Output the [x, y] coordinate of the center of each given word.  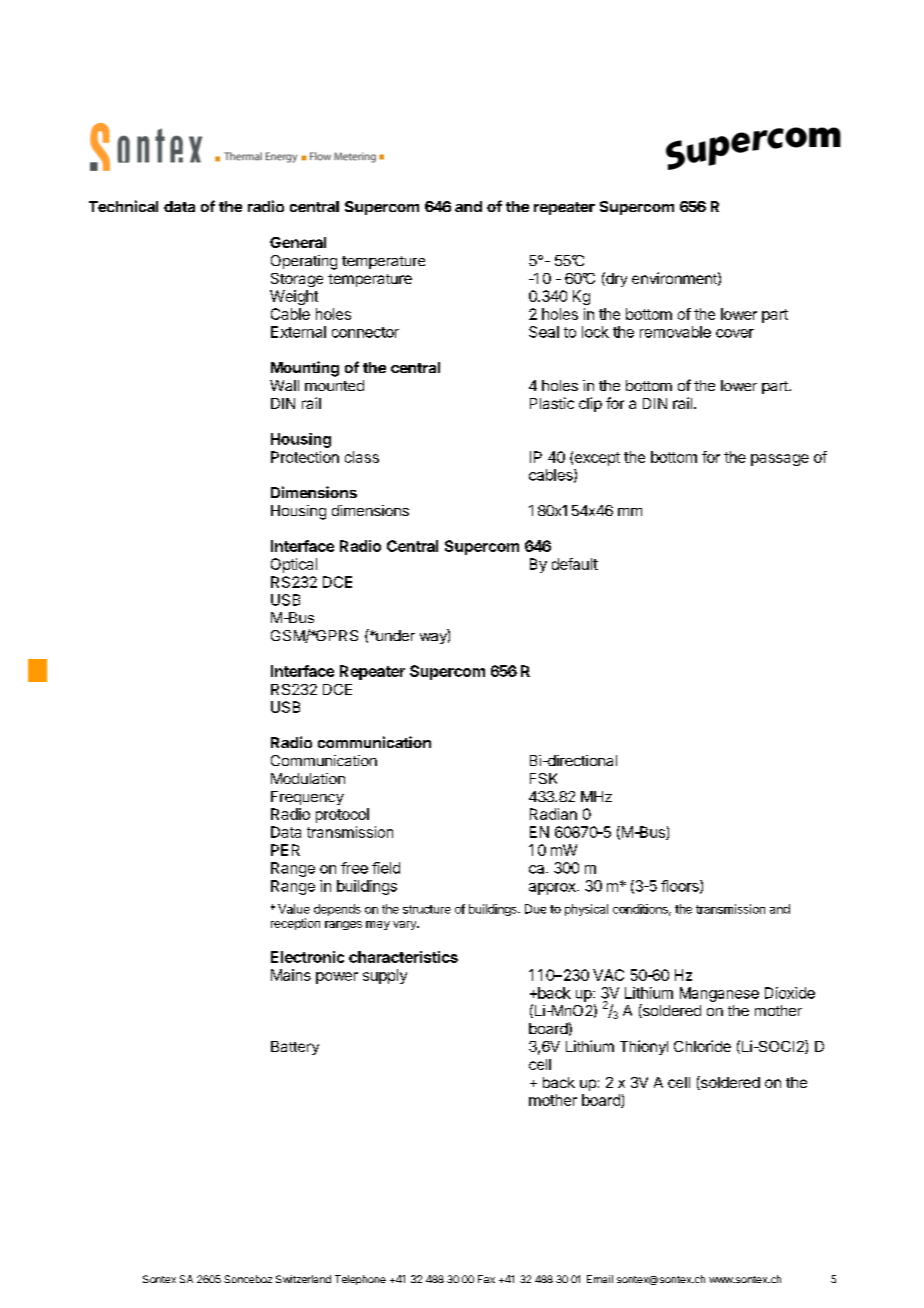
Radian [553, 814]
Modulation [308, 778]
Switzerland [303, 1279]
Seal [544, 332]
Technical [123, 206]
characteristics [403, 957]
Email [600, 1279]
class [362, 457]
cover [735, 333]
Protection [305, 457]
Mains [291, 975]
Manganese [719, 994]
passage [780, 460]
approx [553, 889]
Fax [486, 1279]
